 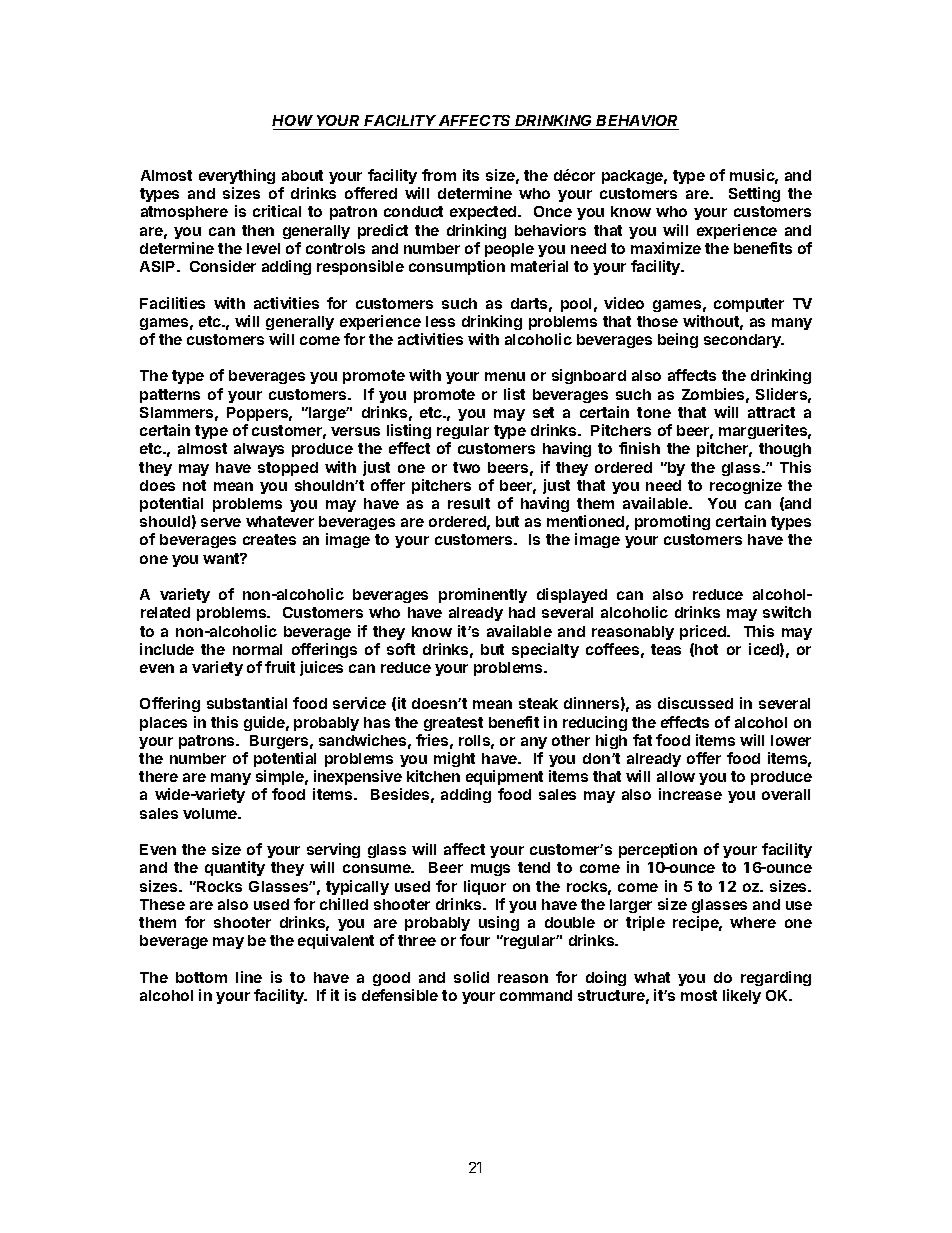 I want to click on result, so click(x=469, y=503).
